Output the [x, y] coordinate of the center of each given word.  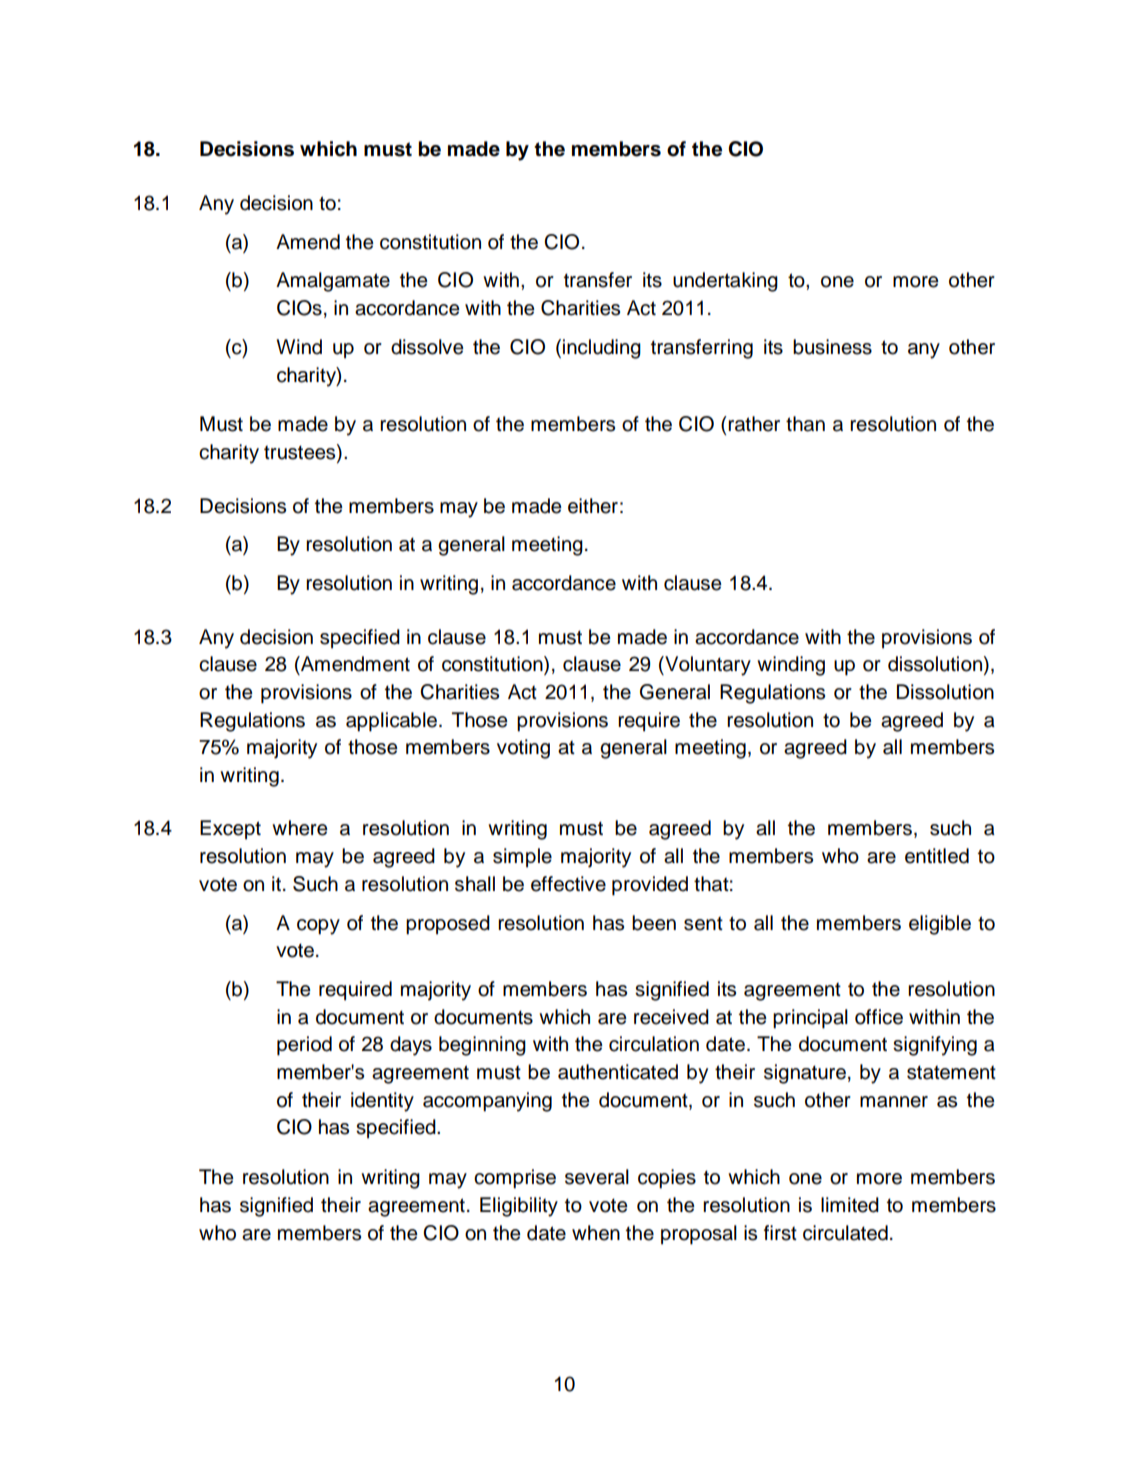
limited [850, 1205]
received [671, 1017]
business [832, 347]
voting [523, 749]
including [602, 349]
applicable [393, 722]
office [879, 1017]
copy [318, 927]
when [596, 1233]
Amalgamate [333, 282]
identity [382, 1102]
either [593, 506]
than [805, 424]
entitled [937, 856]
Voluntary [707, 666]
